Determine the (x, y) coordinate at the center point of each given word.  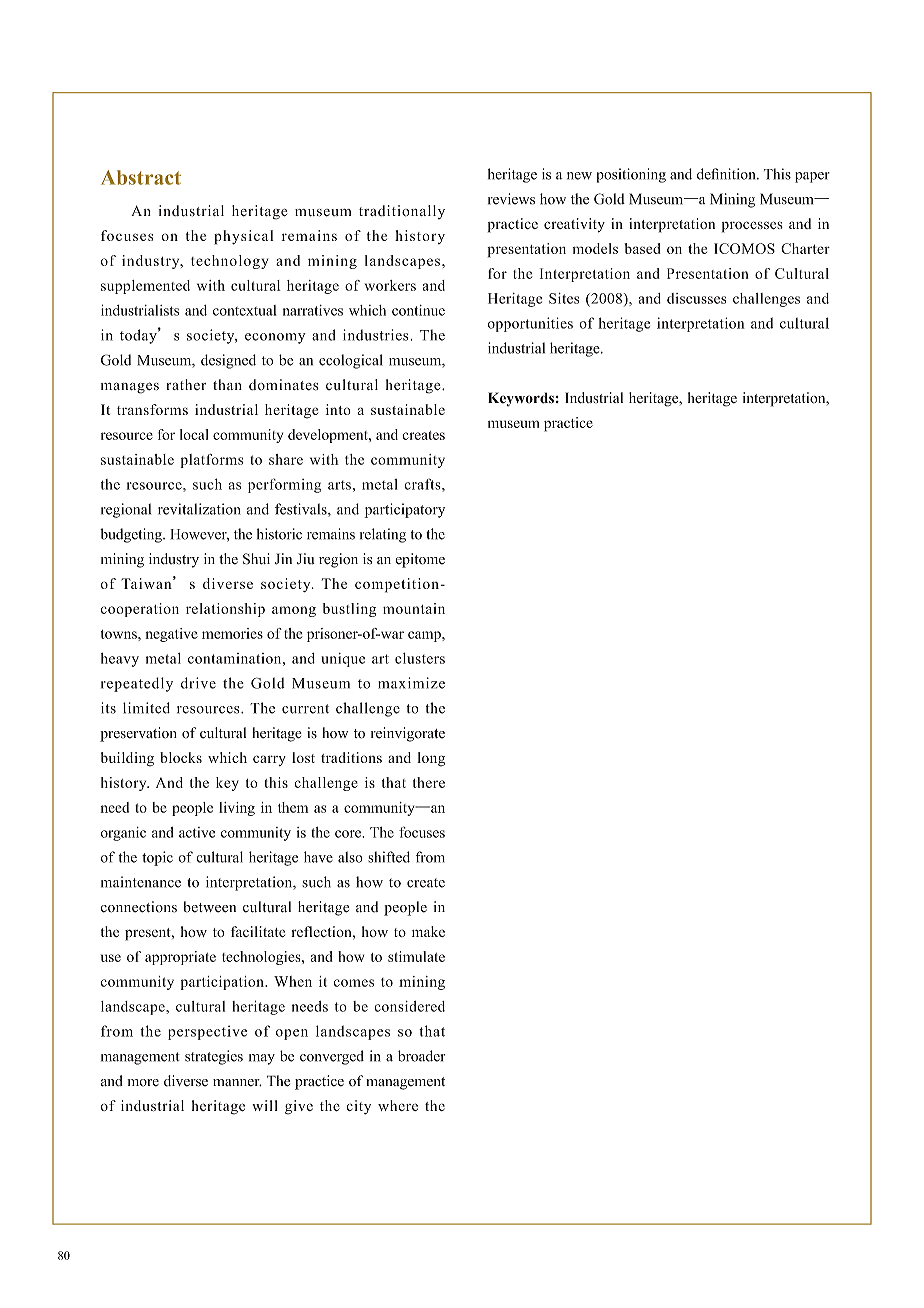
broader (422, 1056)
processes (752, 227)
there (429, 782)
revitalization (199, 509)
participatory (404, 510)
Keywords (521, 399)
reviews (511, 199)
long (431, 759)
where (398, 1105)
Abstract (141, 177)
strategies (214, 1057)
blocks (181, 757)
